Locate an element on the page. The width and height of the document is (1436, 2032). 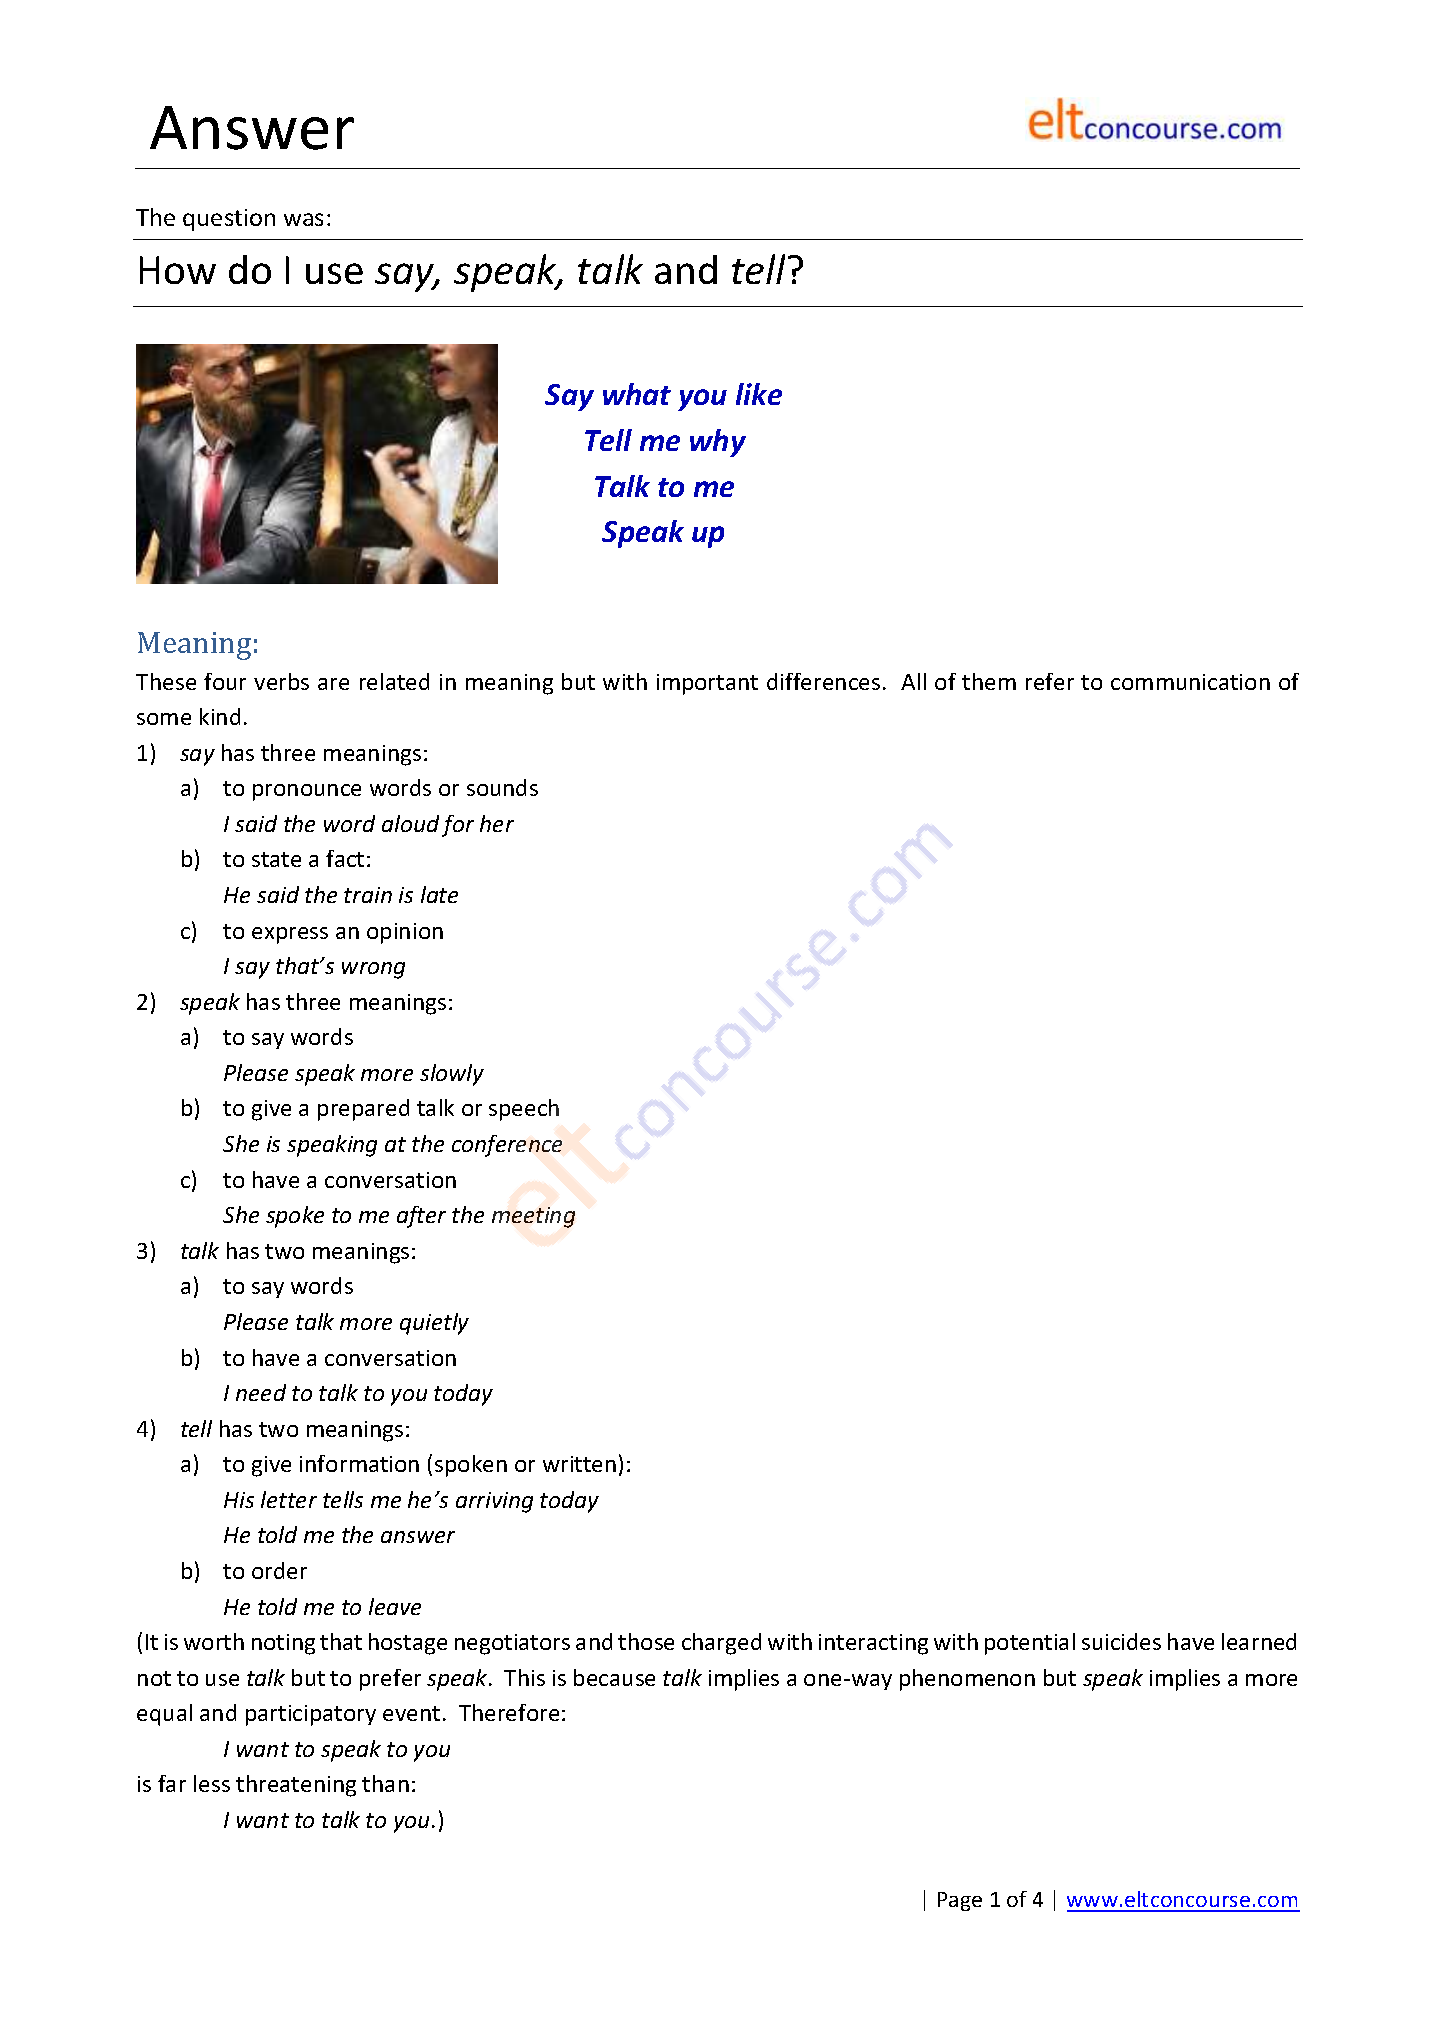
meeting is located at coordinates (533, 1217).
